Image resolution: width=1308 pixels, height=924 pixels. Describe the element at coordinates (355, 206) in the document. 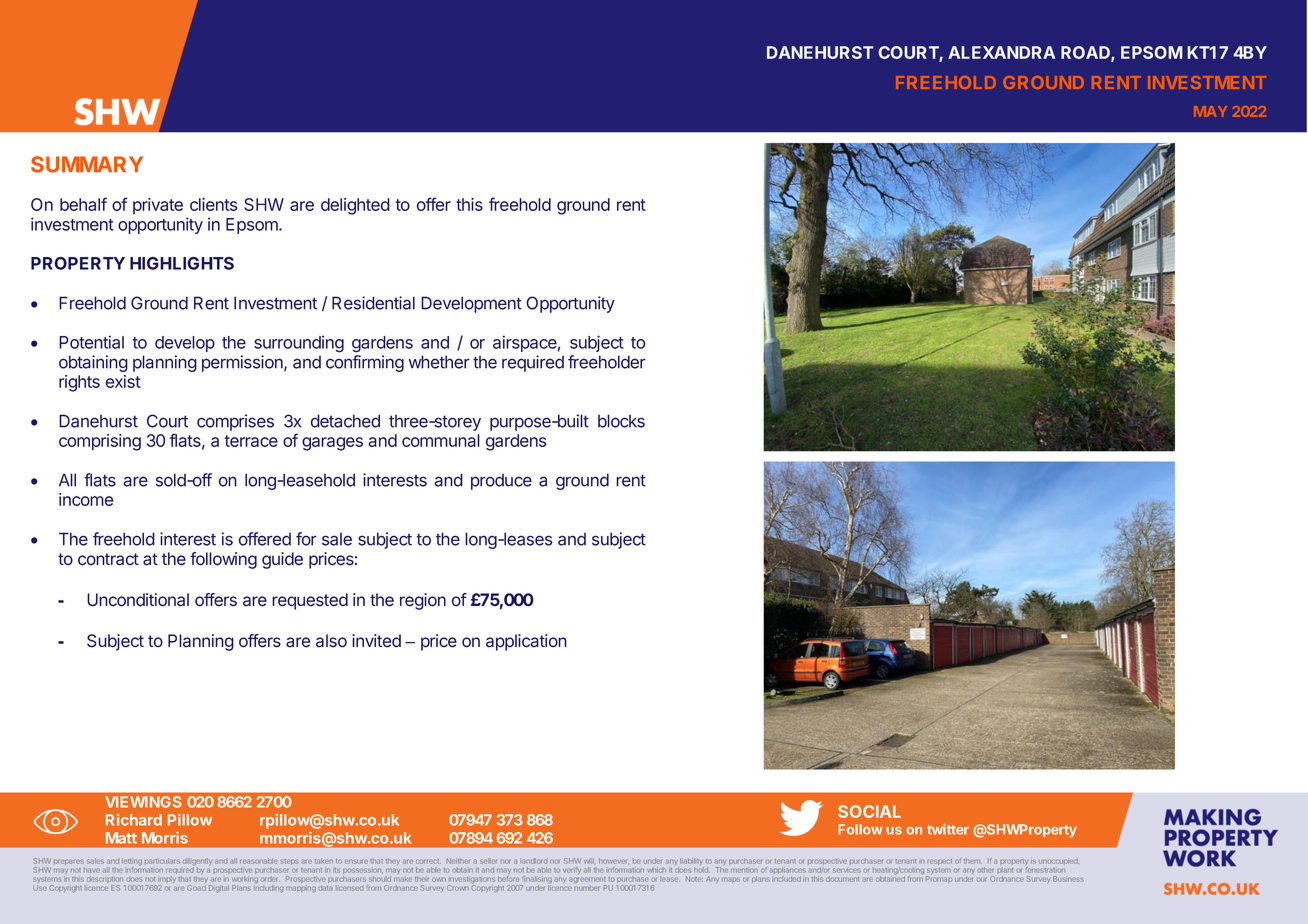

I see `delighted` at that location.
